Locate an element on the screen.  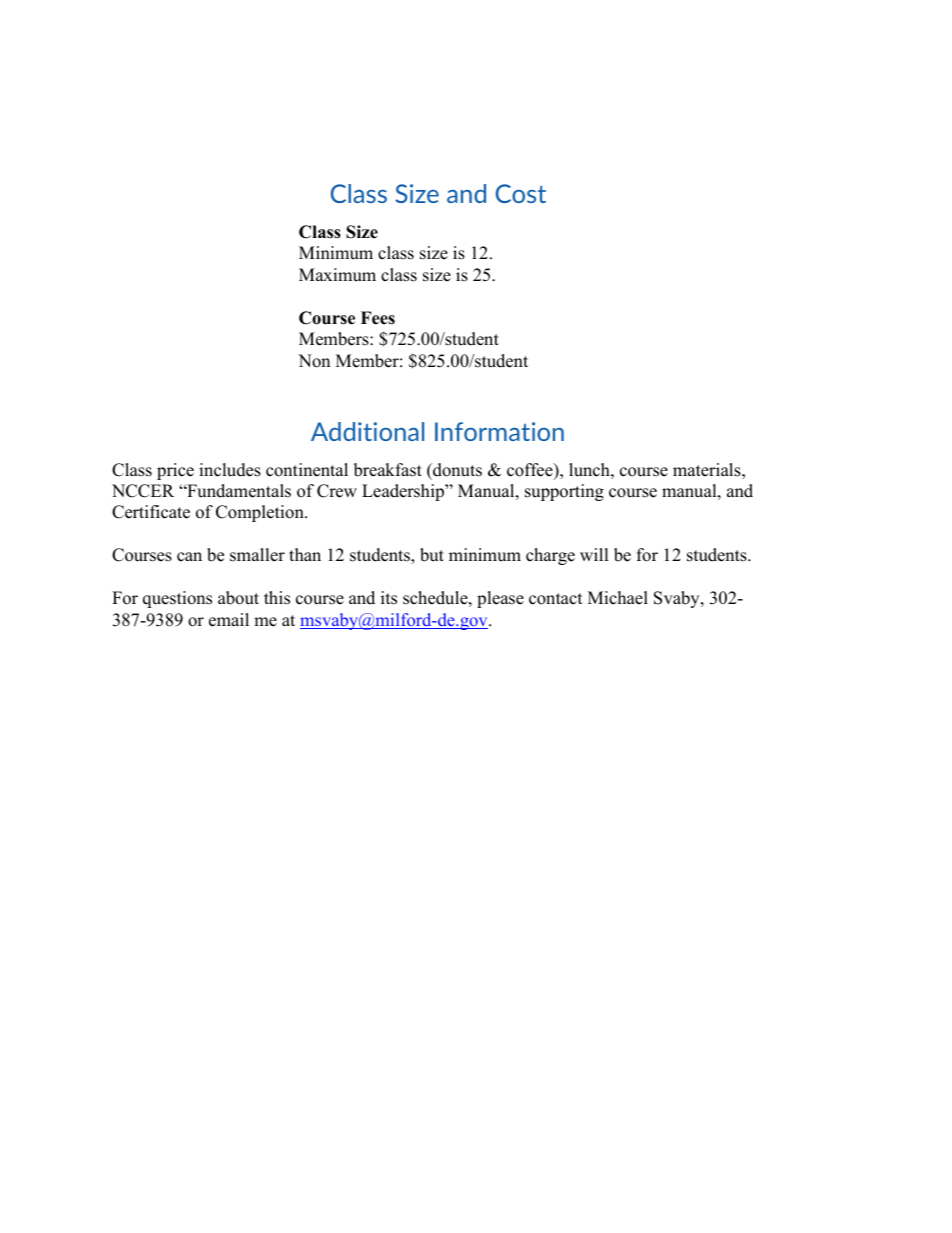
includes is located at coordinates (230, 470).
